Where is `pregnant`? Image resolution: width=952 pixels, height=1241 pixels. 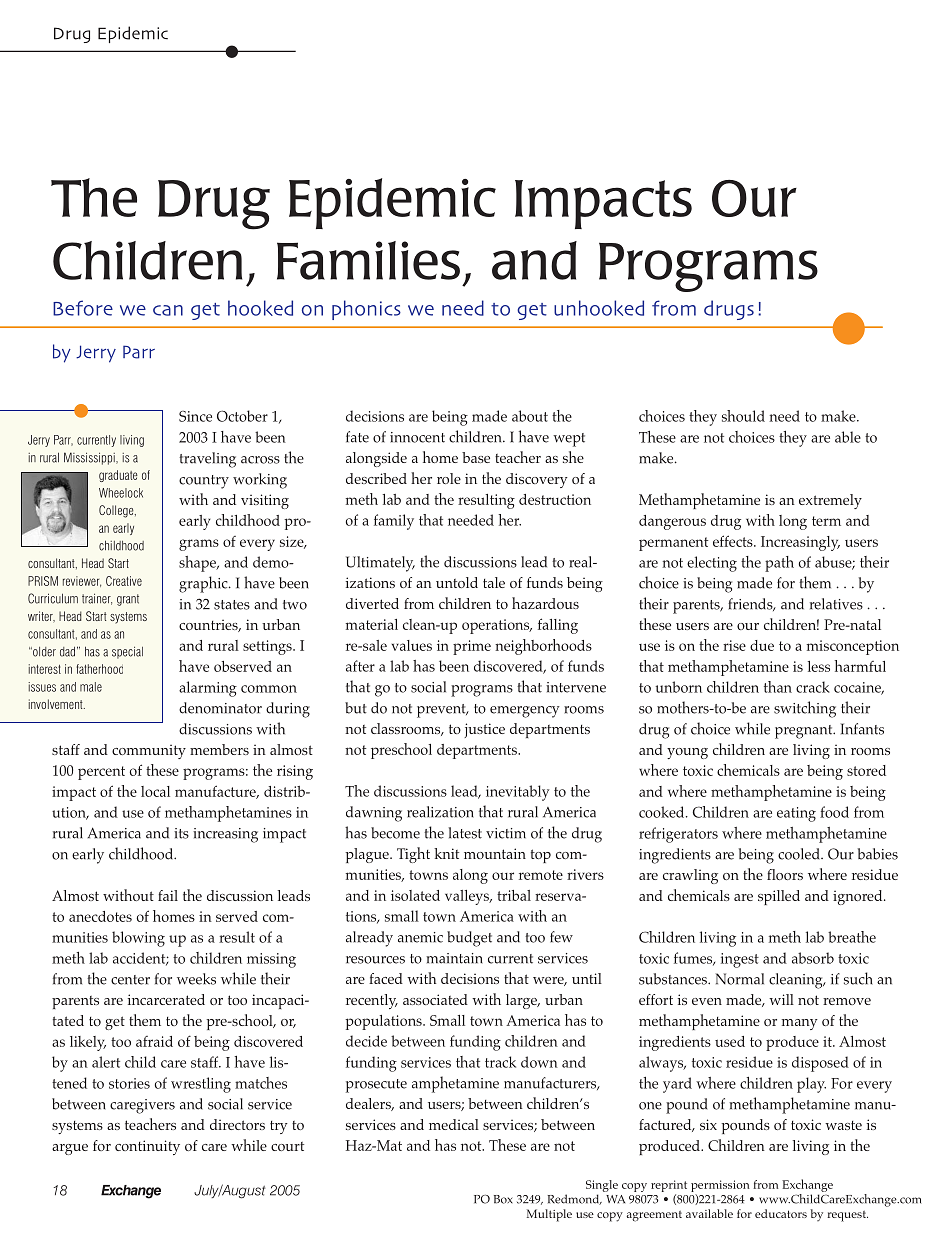
pregnant is located at coordinates (805, 732).
